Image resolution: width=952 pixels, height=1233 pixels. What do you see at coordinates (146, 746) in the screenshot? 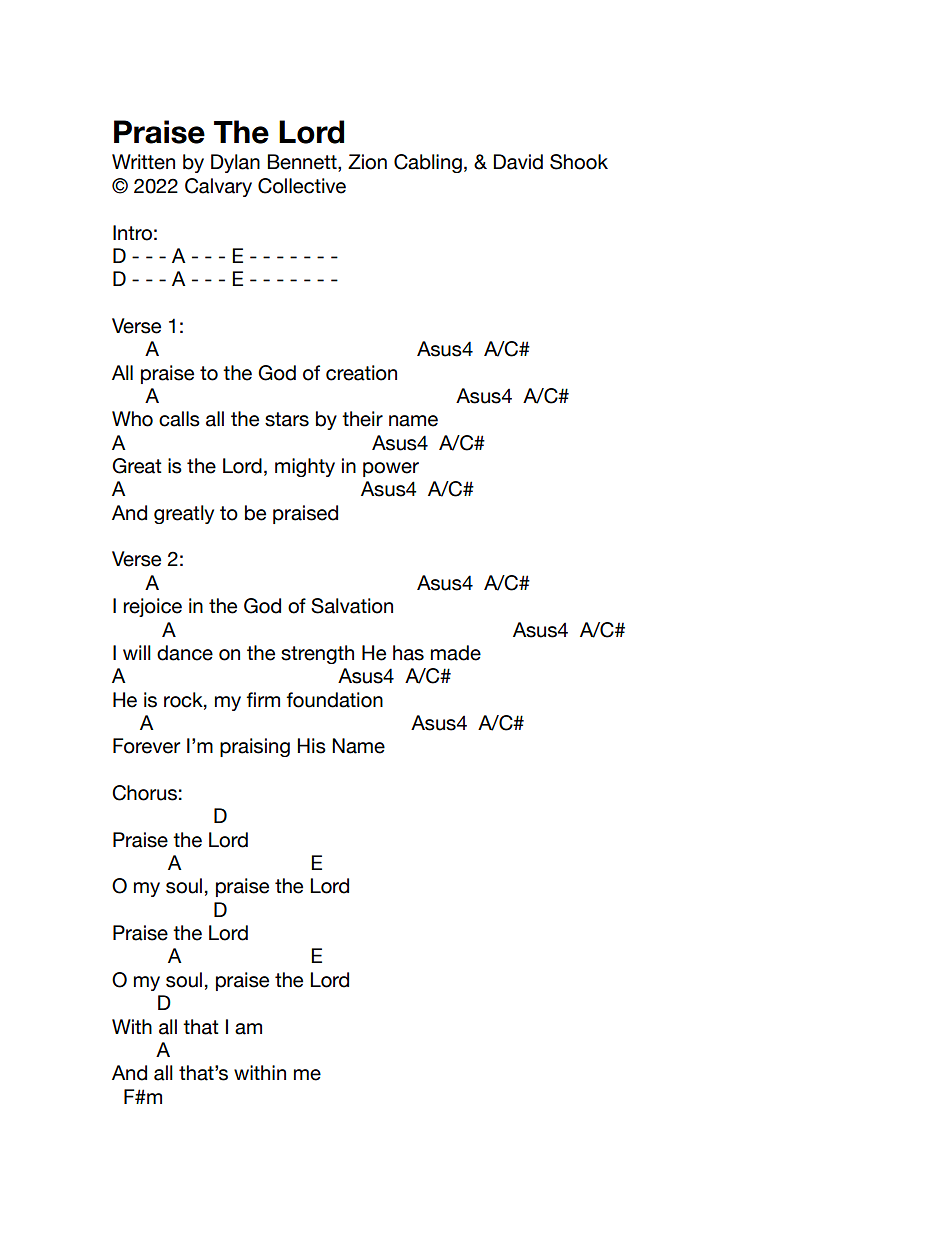
I see `Forever` at bounding box center [146, 746].
